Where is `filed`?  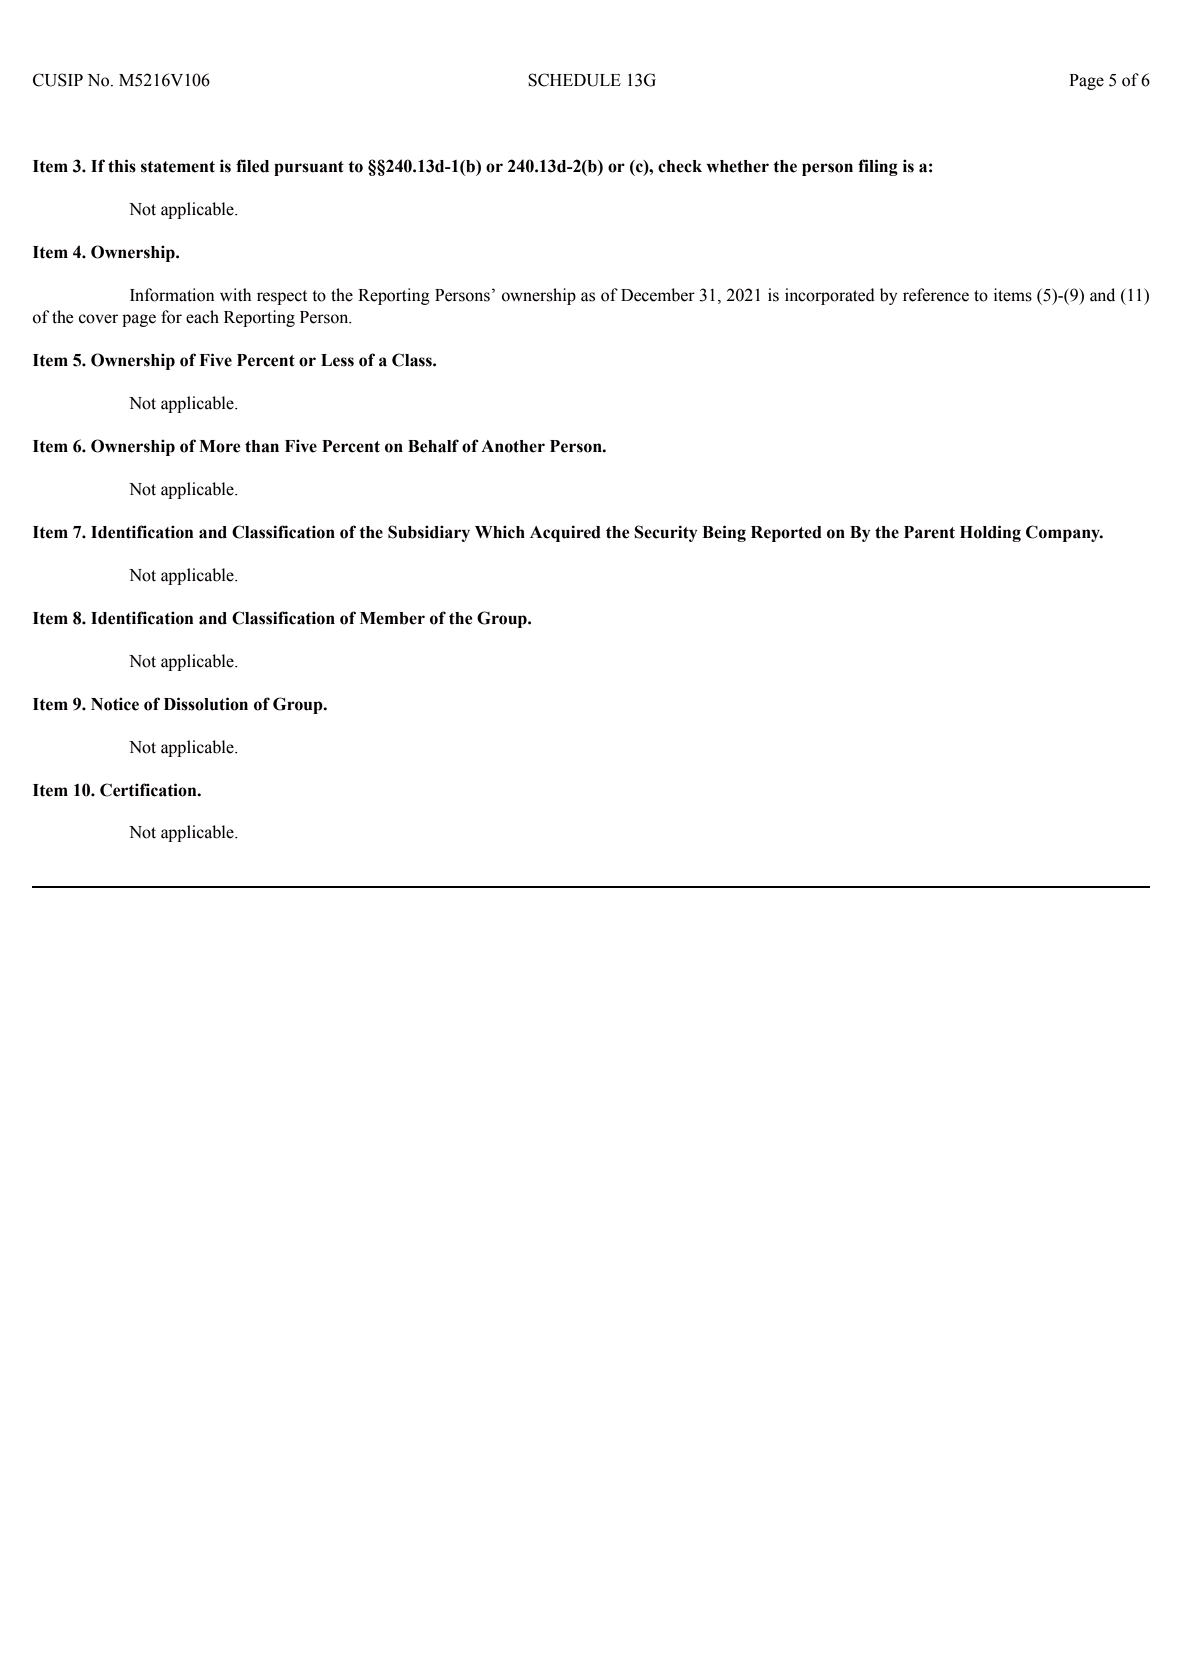 filed is located at coordinates (252, 166).
